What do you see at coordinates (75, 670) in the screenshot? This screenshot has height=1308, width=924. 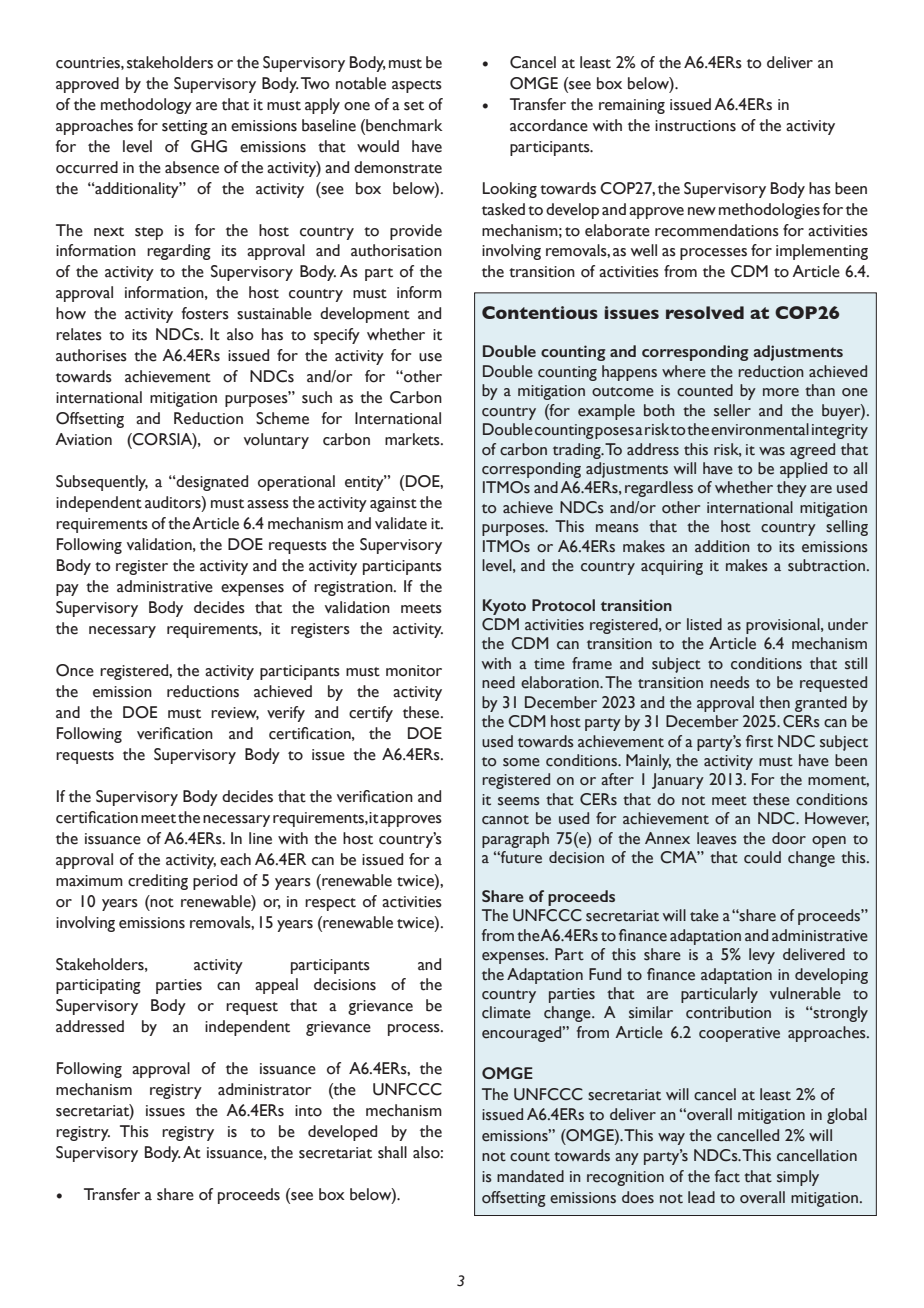 I see `Once` at bounding box center [75, 670].
